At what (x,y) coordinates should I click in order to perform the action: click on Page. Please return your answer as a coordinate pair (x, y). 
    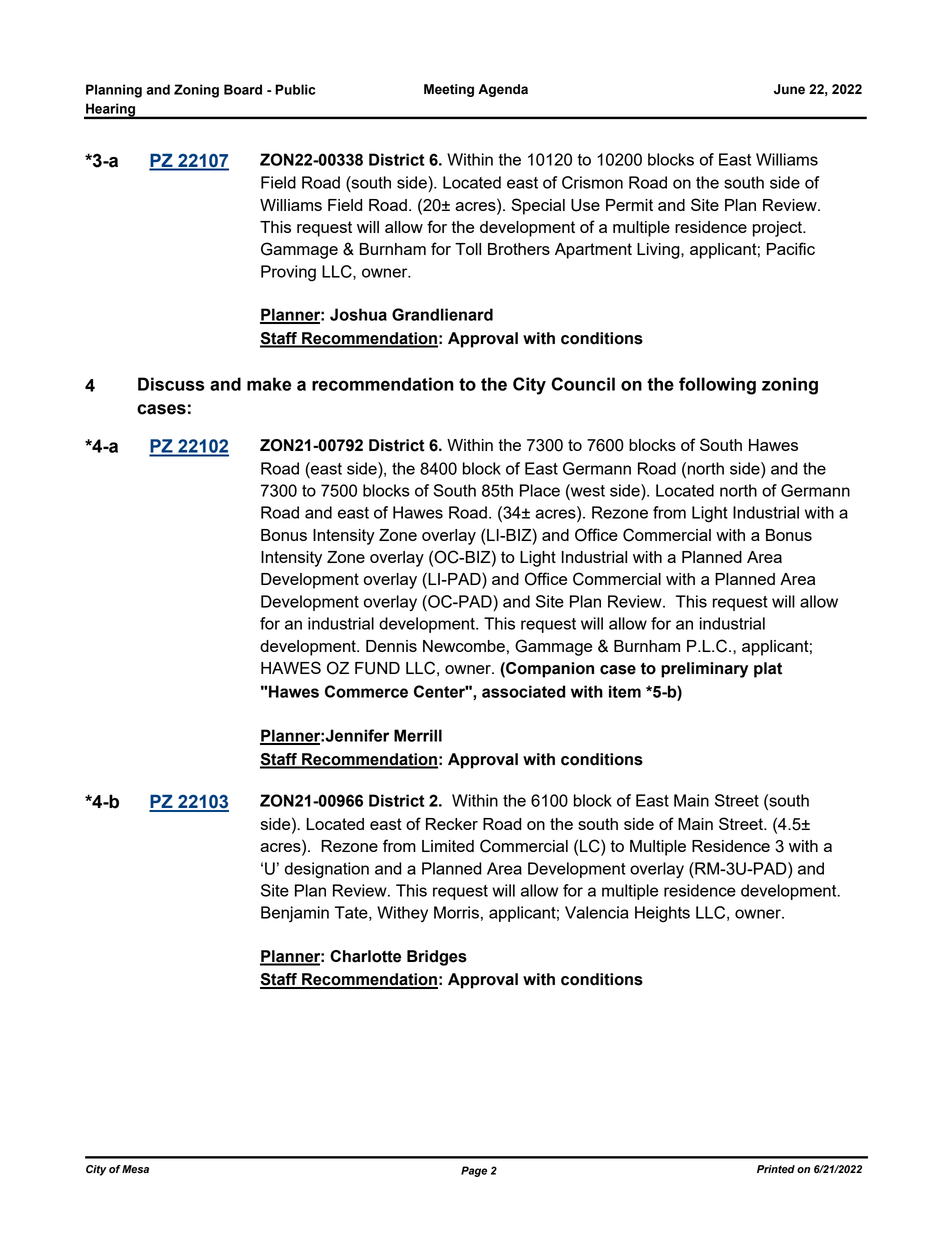
    Looking at the image, I should click on (474, 1171).
